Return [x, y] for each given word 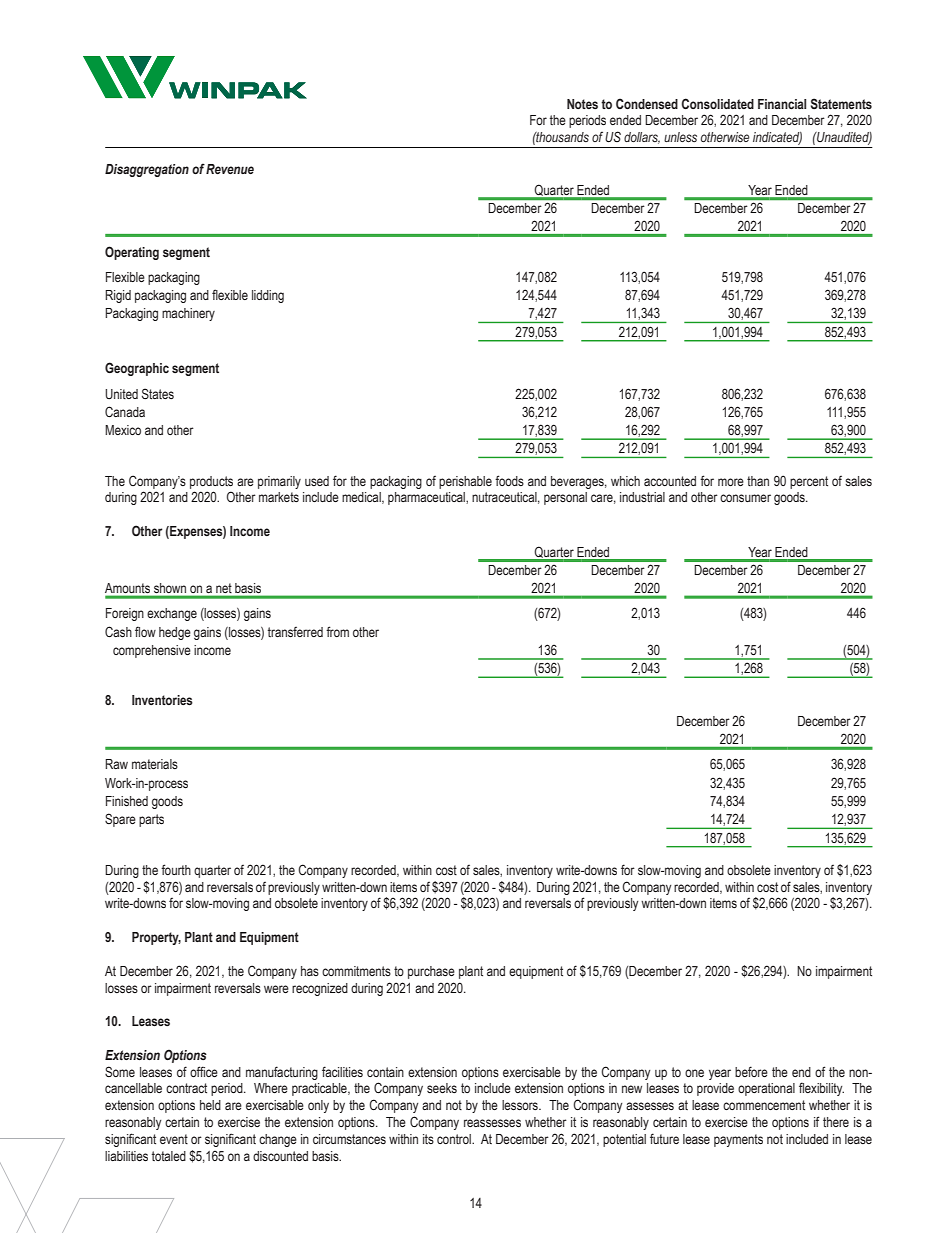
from [337, 631]
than [758, 481]
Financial [782, 104]
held [210, 1105]
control [455, 1139]
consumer [745, 498]
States [158, 393]
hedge [175, 633]
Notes [582, 104]
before [751, 1071]
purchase [431, 972]
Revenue [230, 169]
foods [509, 480]
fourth [176, 869]
